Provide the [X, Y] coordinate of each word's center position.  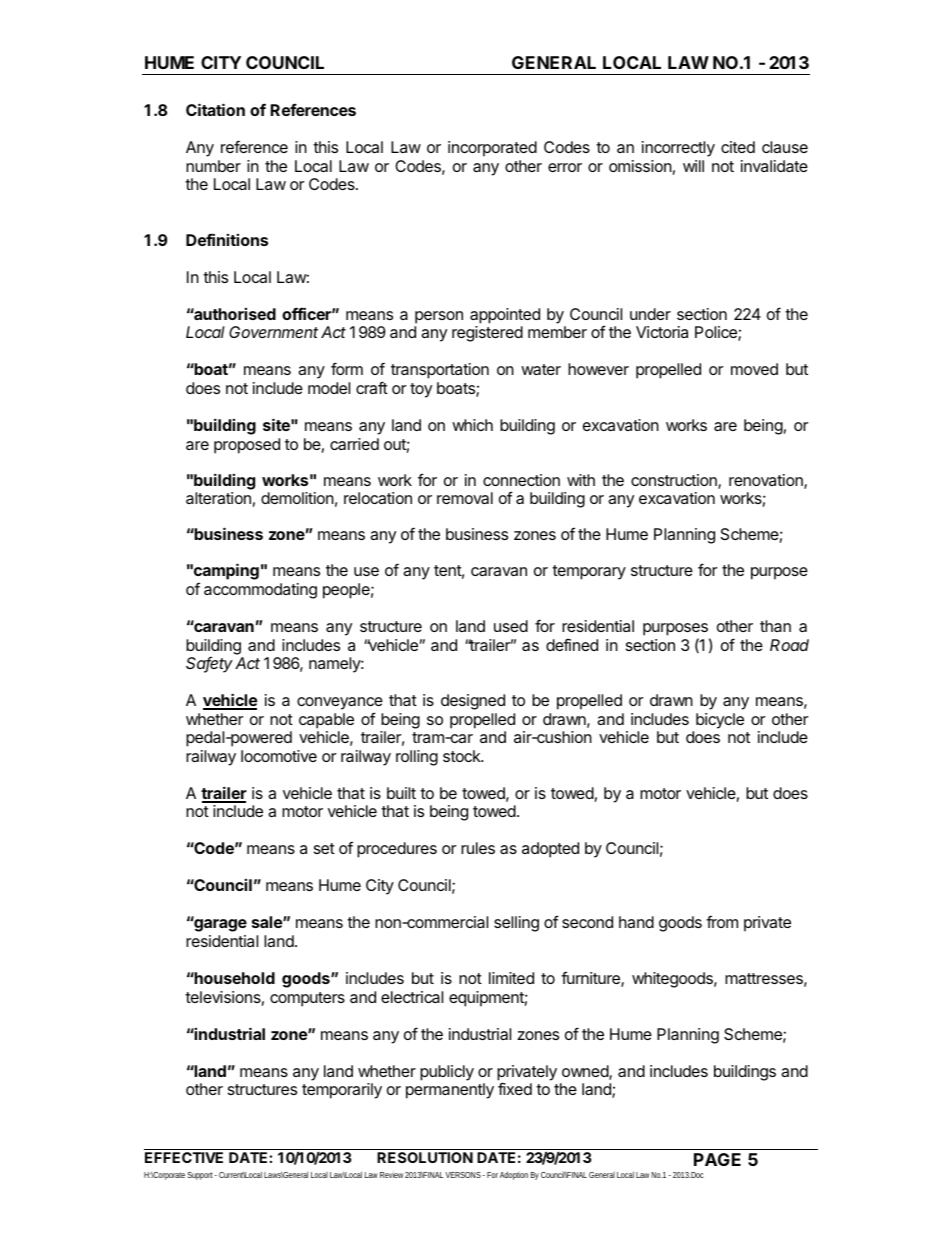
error [565, 167]
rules [478, 848]
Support [200, 1176]
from [722, 922]
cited [738, 147]
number [213, 166]
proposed [247, 446]
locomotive [279, 756]
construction [675, 481]
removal [465, 498]
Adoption [514, 1175]
